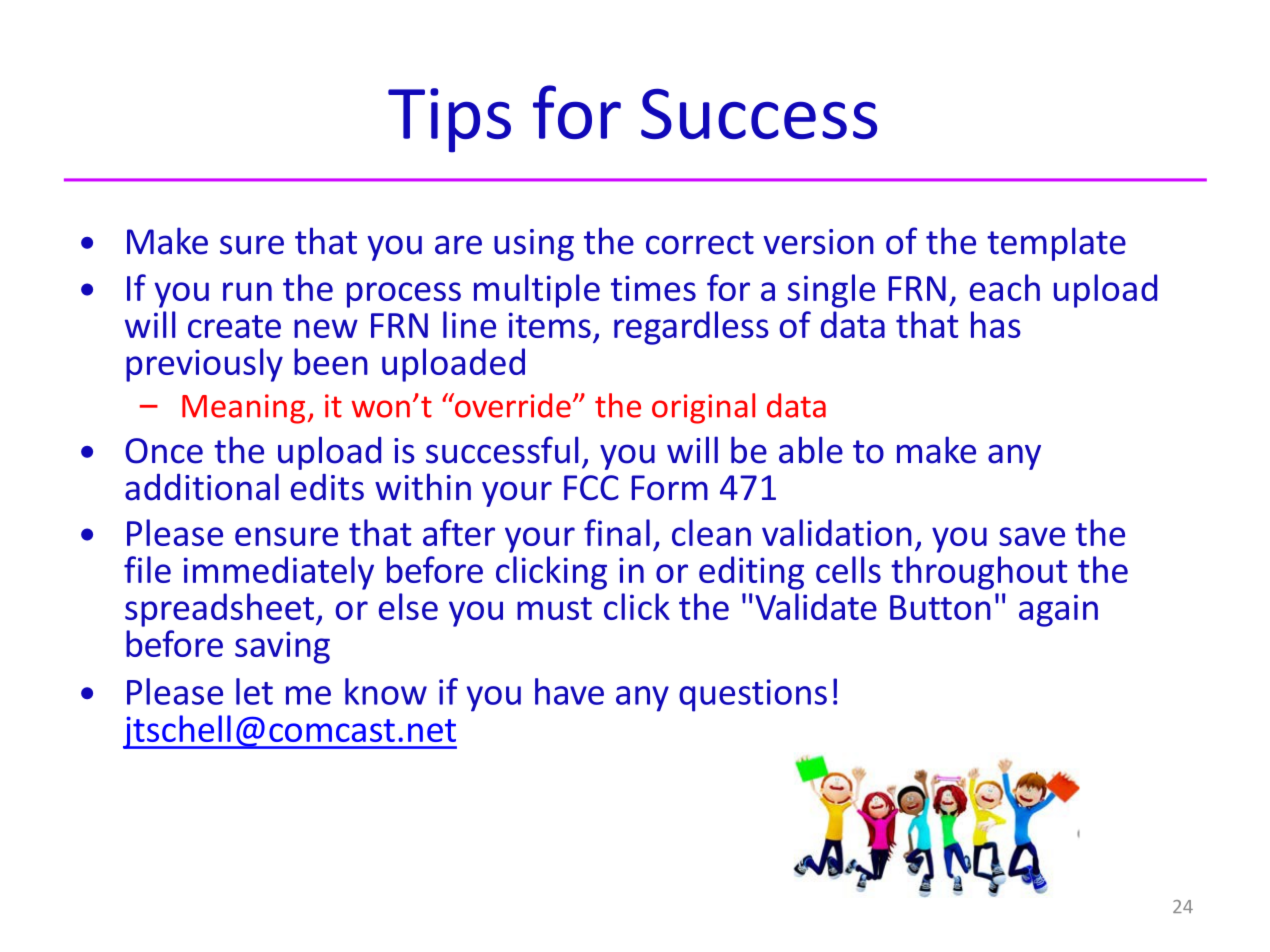 Image resolution: width=1270 pixels, height=952 pixels. Describe the element at coordinates (1032, 536) in the screenshot. I see `save` at that location.
